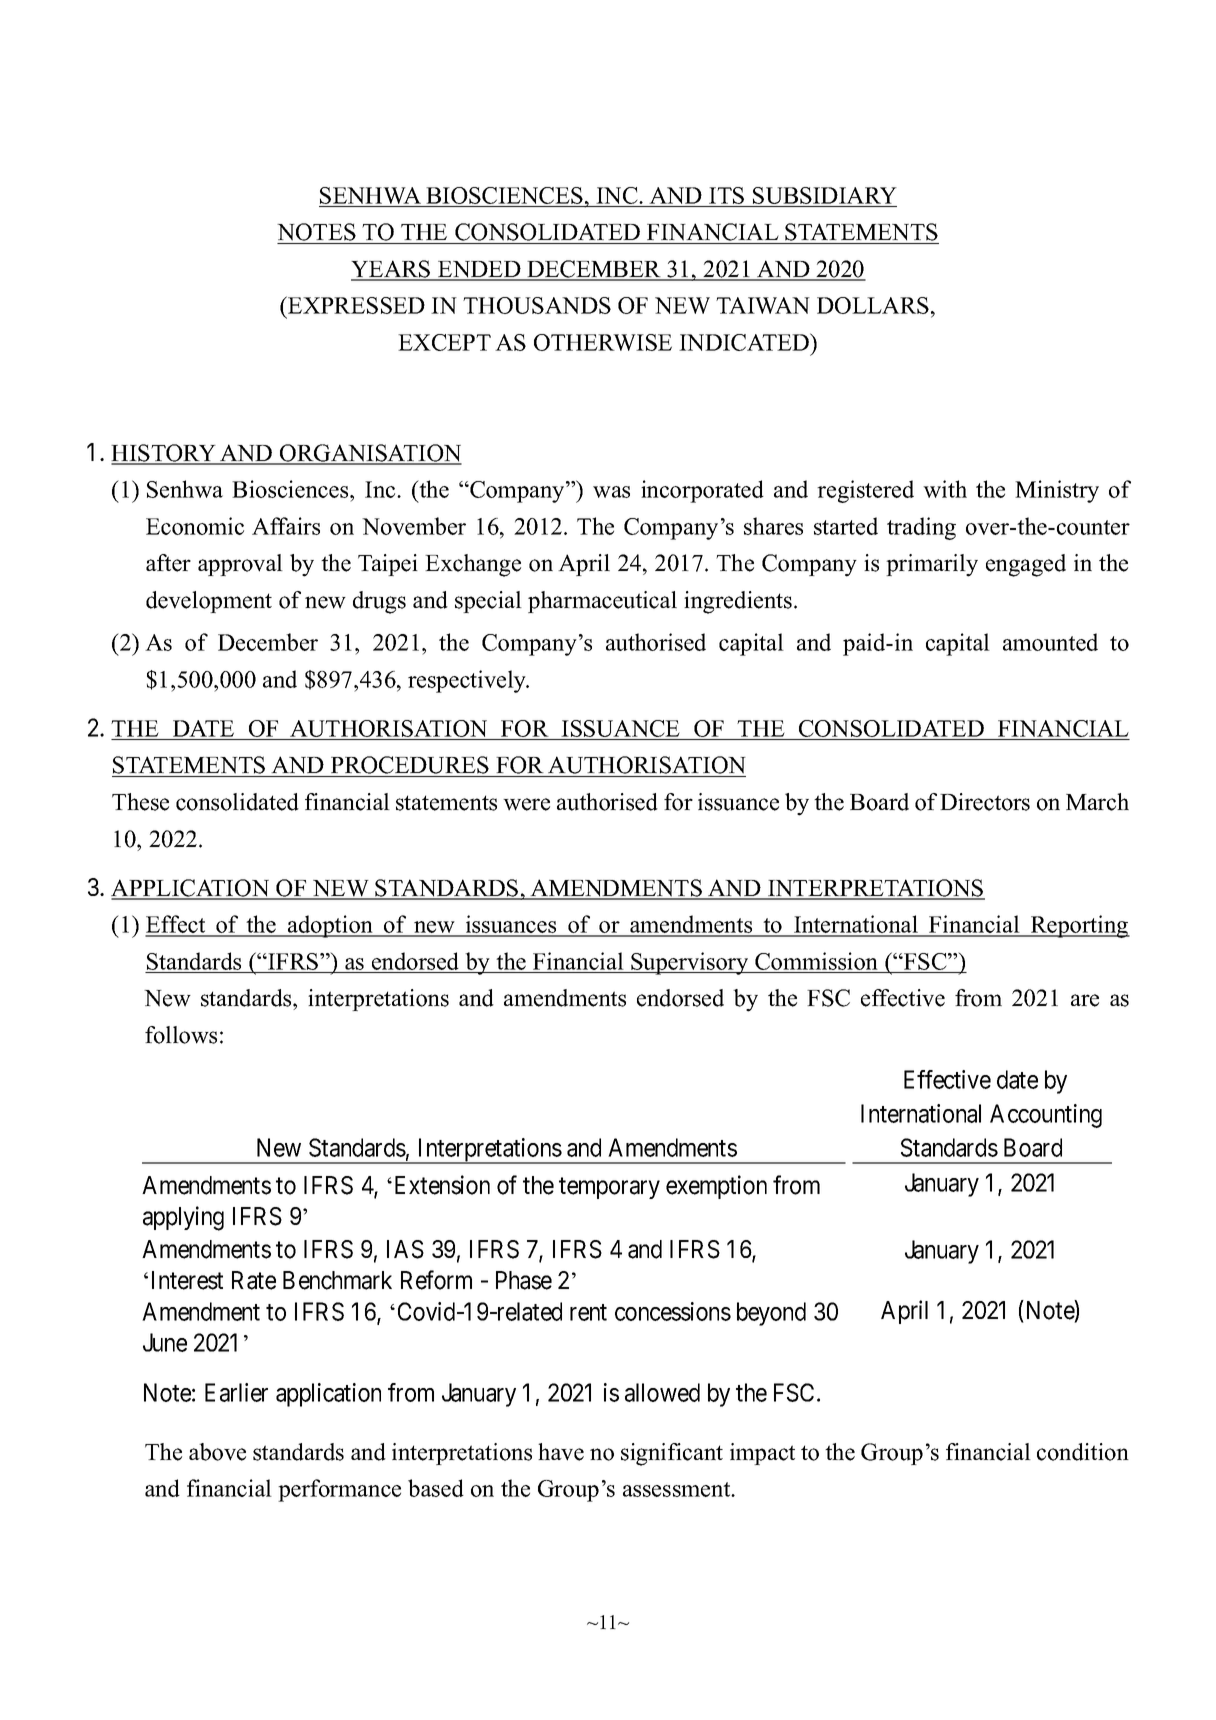 The height and width of the screenshot is (1720, 1216). What do you see at coordinates (985, 802) in the screenshot?
I see `Directors` at bounding box center [985, 802].
